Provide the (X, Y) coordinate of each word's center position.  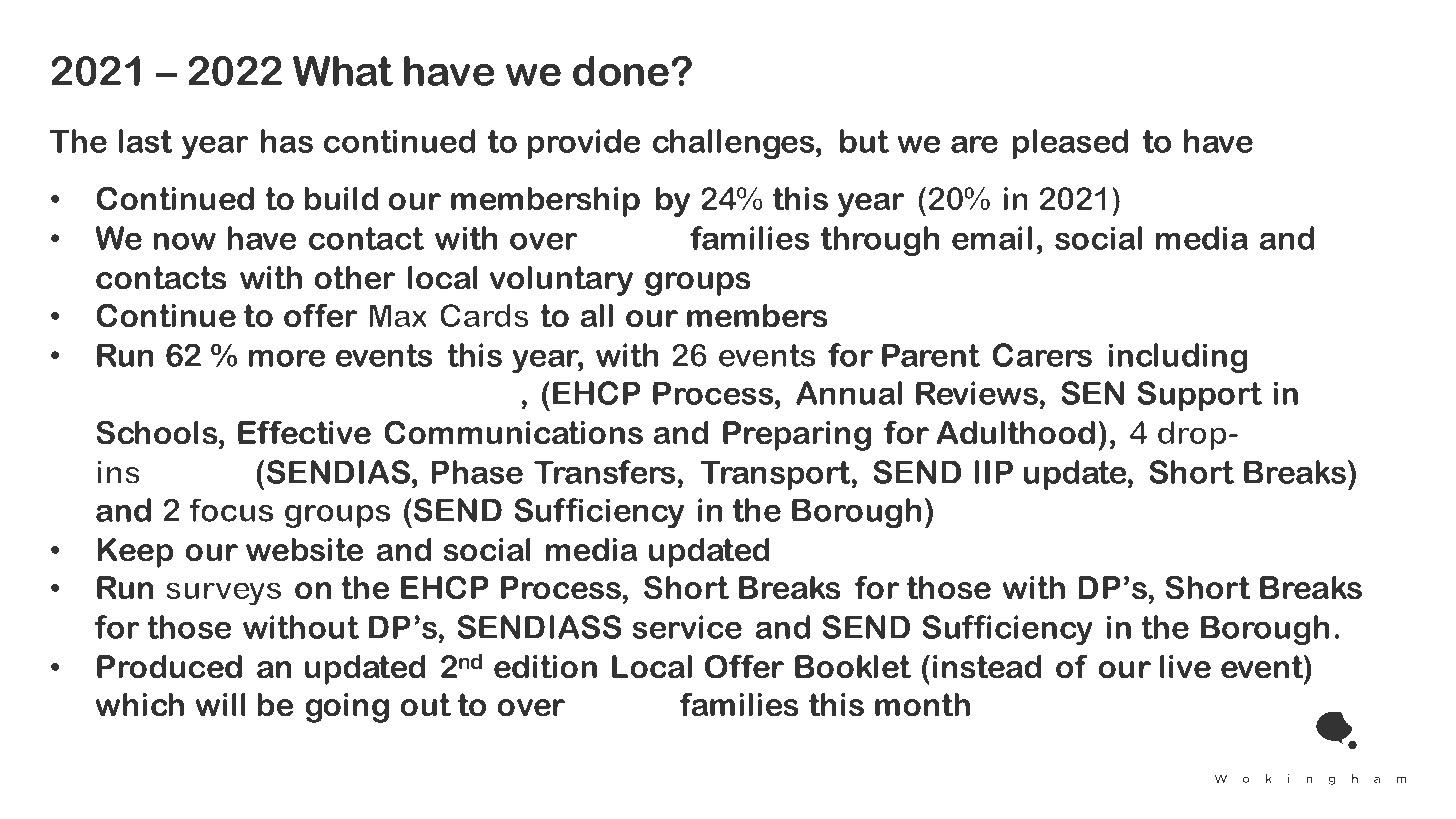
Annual (849, 393)
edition (545, 667)
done (621, 70)
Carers (1042, 355)
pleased (1070, 144)
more (287, 358)
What (343, 70)
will (221, 705)
